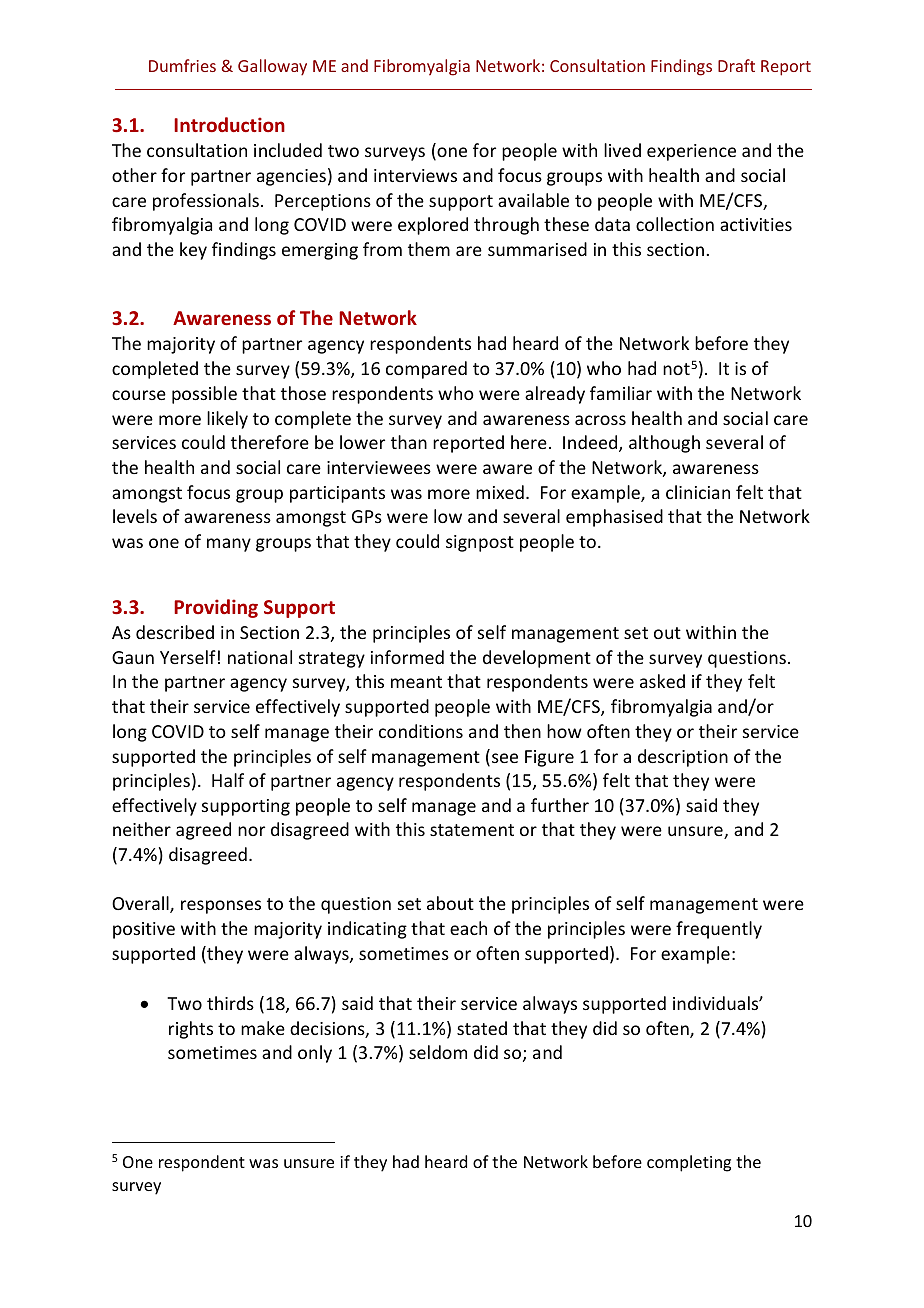 Image resolution: width=924 pixels, height=1308 pixels. What do you see at coordinates (221, 907) in the screenshot?
I see `responses` at bounding box center [221, 907].
